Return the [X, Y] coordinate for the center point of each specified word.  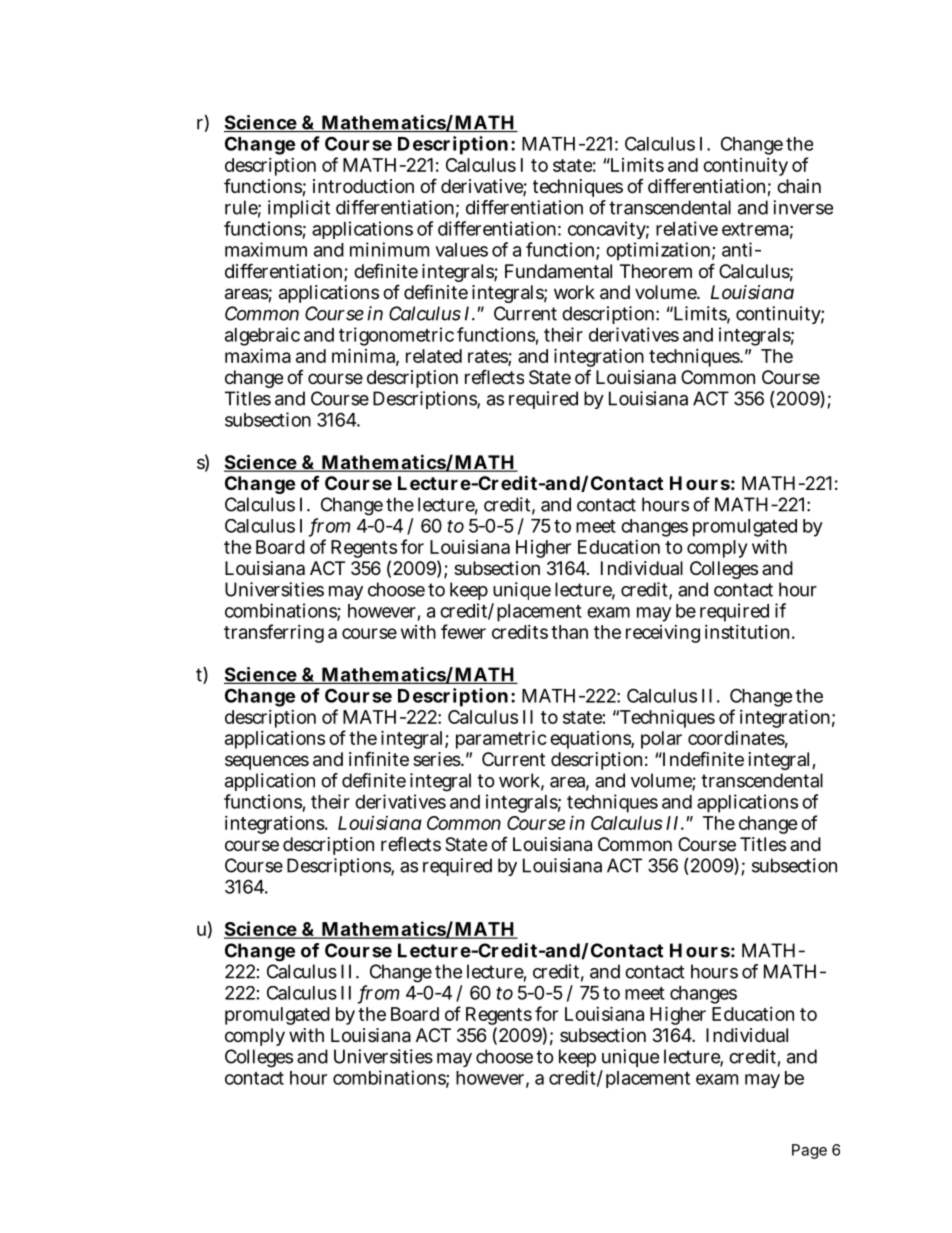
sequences [267, 762]
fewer [463, 631]
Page [809, 1151]
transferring [274, 633]
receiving [663, 634]
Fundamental [558, 271]
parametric [501, 739]
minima [365, 356]
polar [661, 740]
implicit [299, 209]
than [569, 632]
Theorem [656, 271]
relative [687, 228]
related [434, 356]
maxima [258, 355]
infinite [379, 758]
